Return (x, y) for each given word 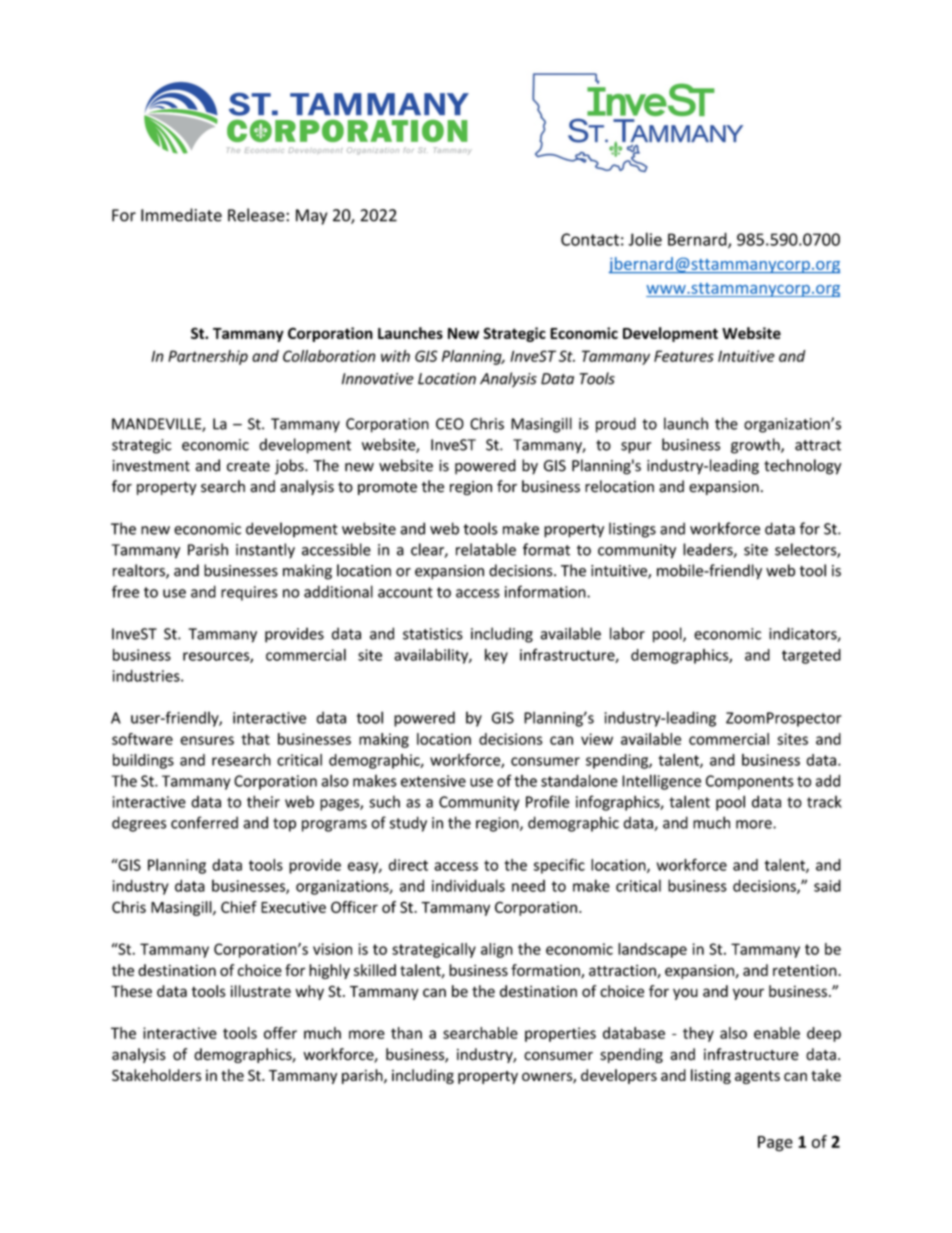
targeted (811, 656)
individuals (468, 885)
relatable (486, 549)
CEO (450, 424)
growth (756, 446)
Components (750, 782)
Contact (590, 239)
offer (280, 1033)
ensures (207, 740)
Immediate (181, 215)
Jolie (645, 239)
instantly (265, 551)
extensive (433, 781)
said (827, 885)
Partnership (208, 357)
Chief (239, 907)
